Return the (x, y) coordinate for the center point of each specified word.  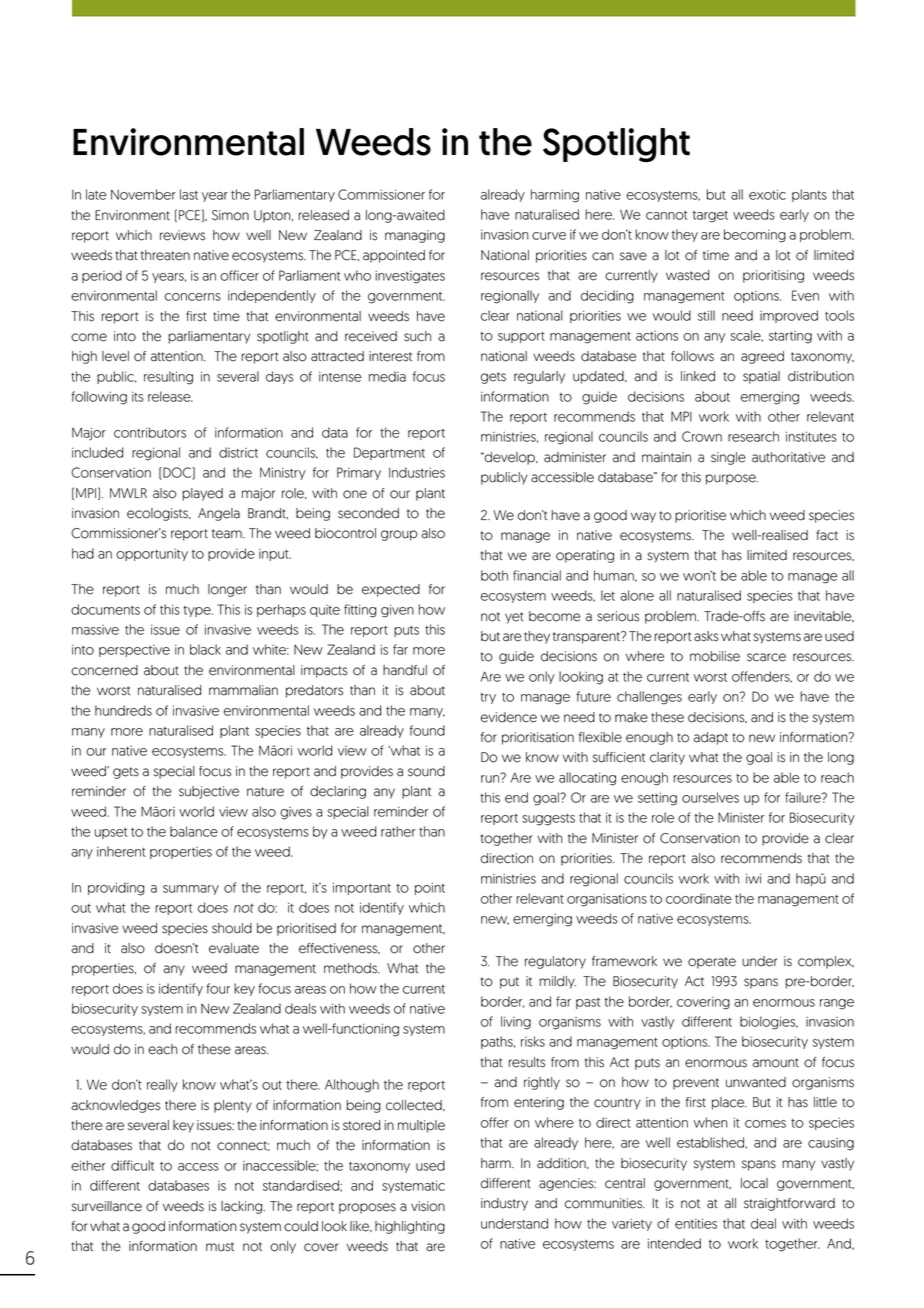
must (220, 1247)
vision (428, 1206)
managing (415, 236)
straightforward (789, 1204)
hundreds (123, 710)
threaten (165, 255)
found (427, 730)
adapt (711, 738)
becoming (755, 236)
